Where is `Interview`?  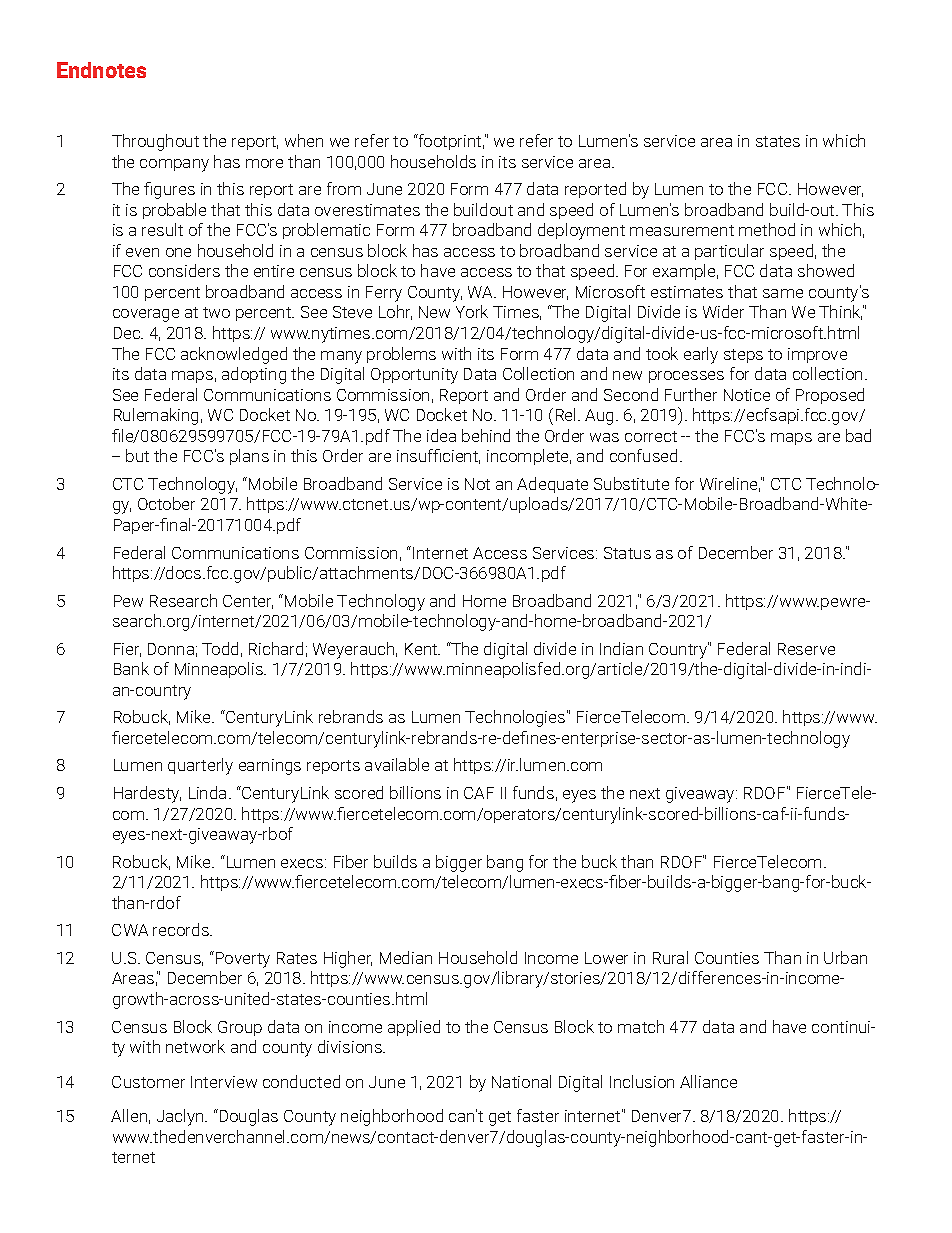
Interview is located at coordinates (224, 1082).
